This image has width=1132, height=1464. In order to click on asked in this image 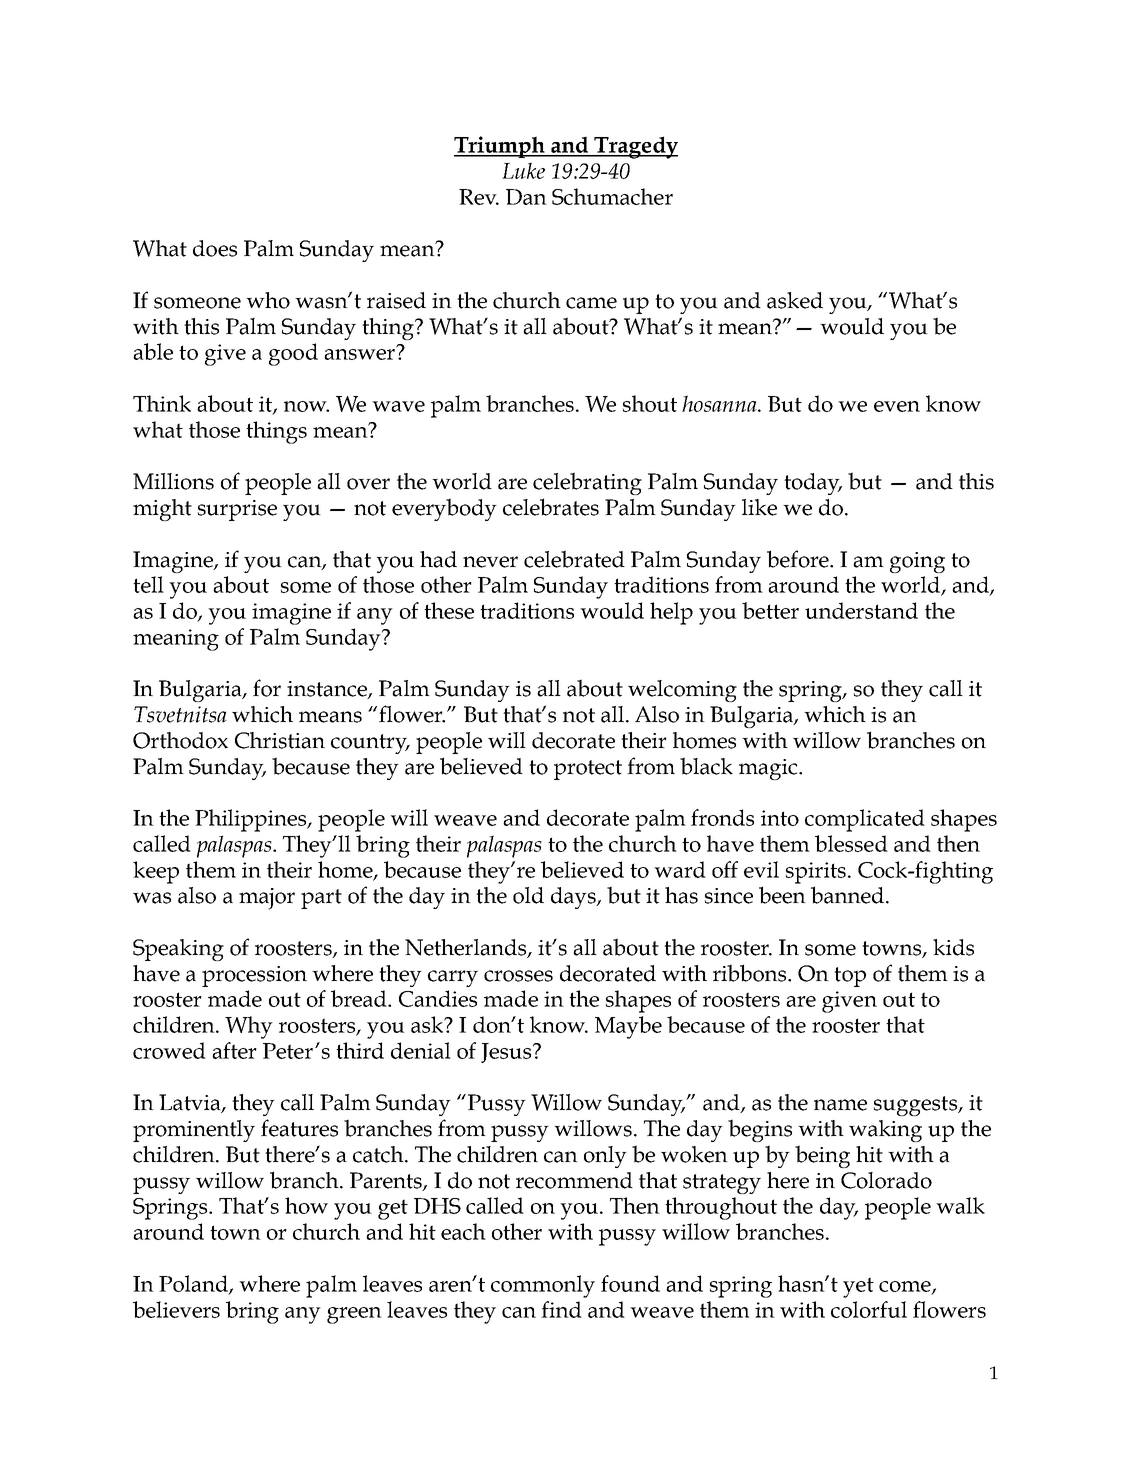, I will do `click(795, 300)`.
